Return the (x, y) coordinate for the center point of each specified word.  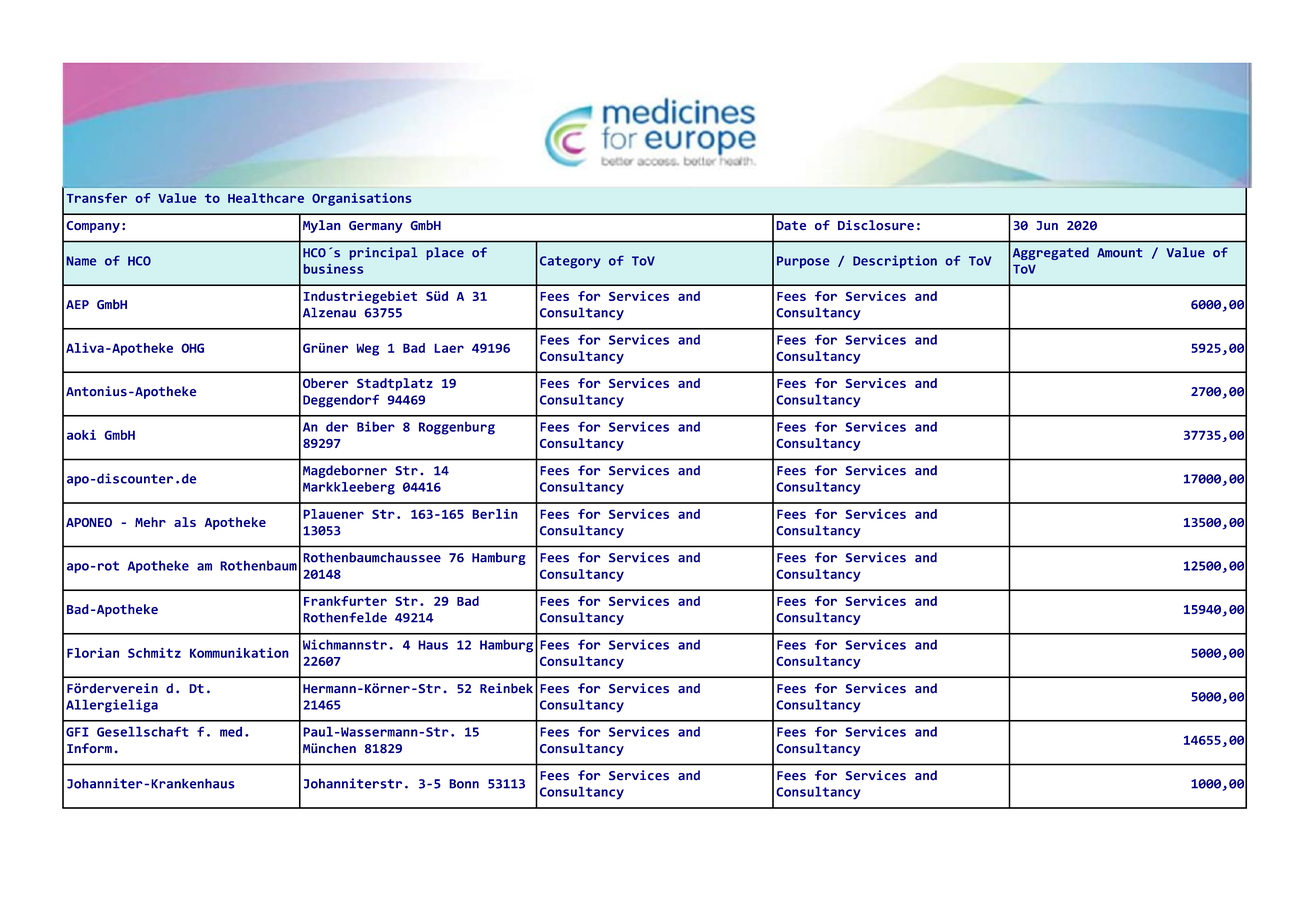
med (231, 731)
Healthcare (266, 198)
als (185, 522)
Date (791, 226)
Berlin (495, 514)
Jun (1047, 225)
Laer (449, 348)
